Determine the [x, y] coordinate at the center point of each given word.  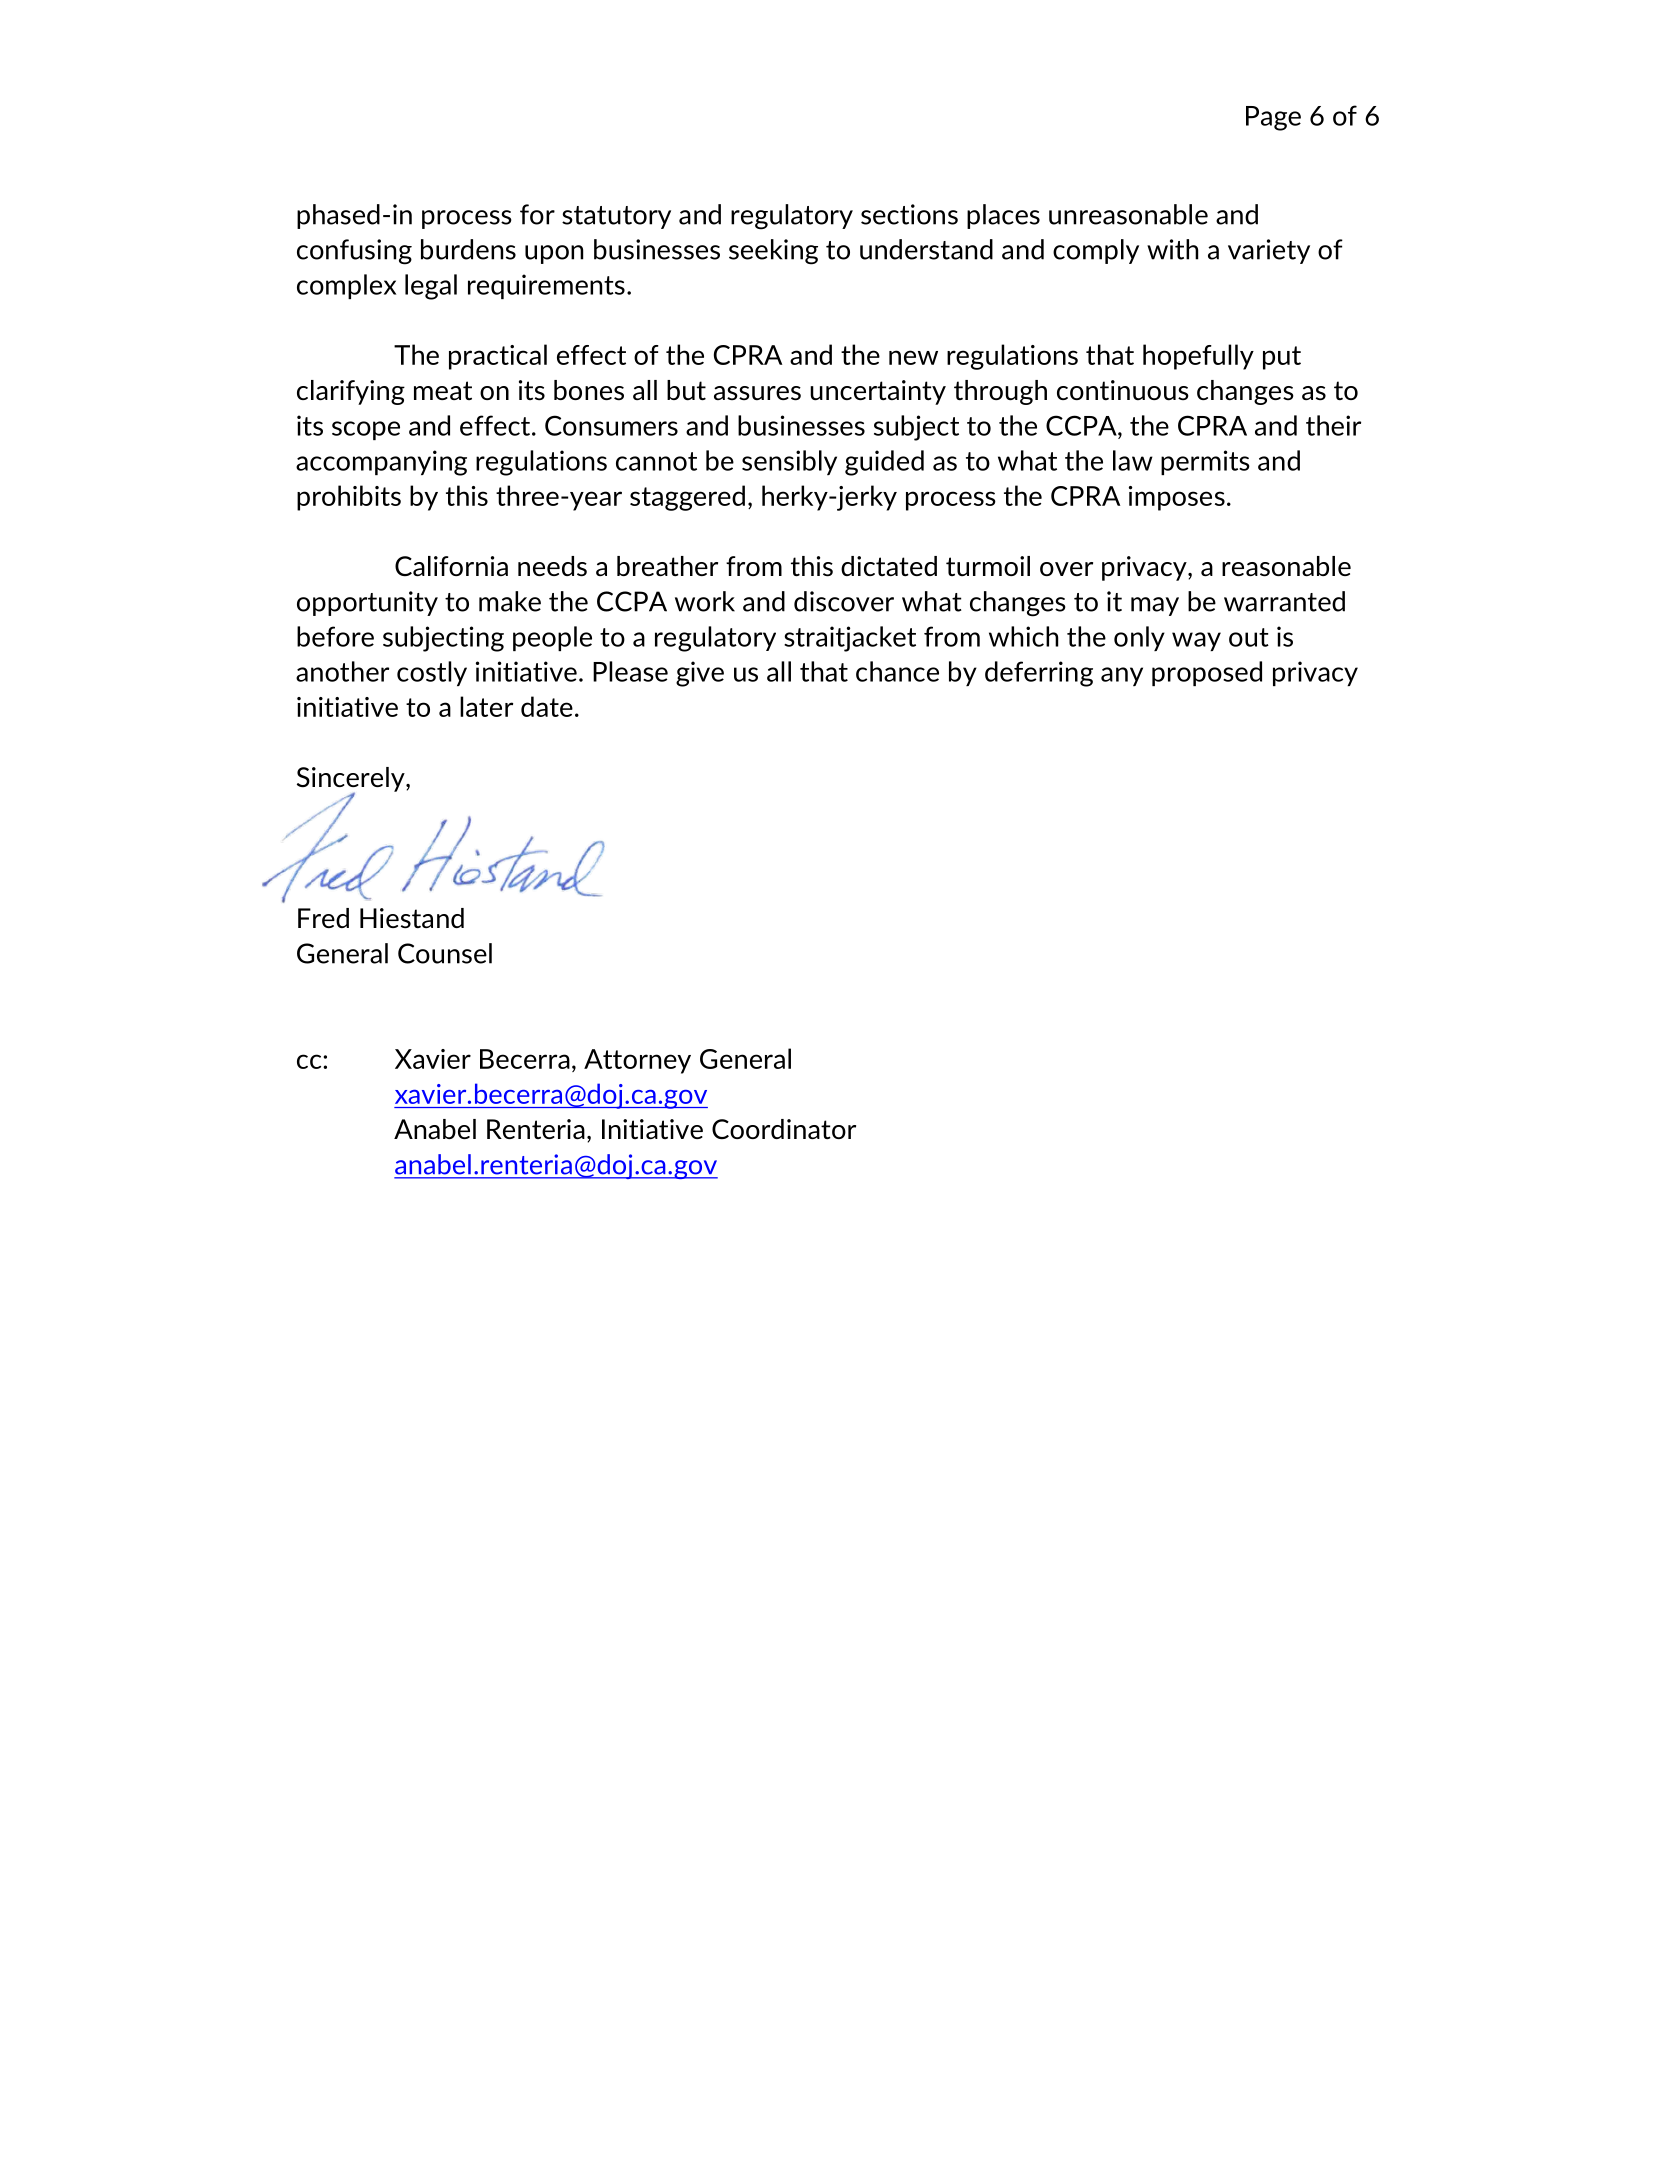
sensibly [789, 462]
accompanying [381, 463]
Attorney [637, 1061]
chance [897, 671]
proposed [1207, 673]
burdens [468, 249]
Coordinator [784, 1129]
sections [909, 214]
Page [1273, 118]
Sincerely [352, 780]
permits [1205, 462]
